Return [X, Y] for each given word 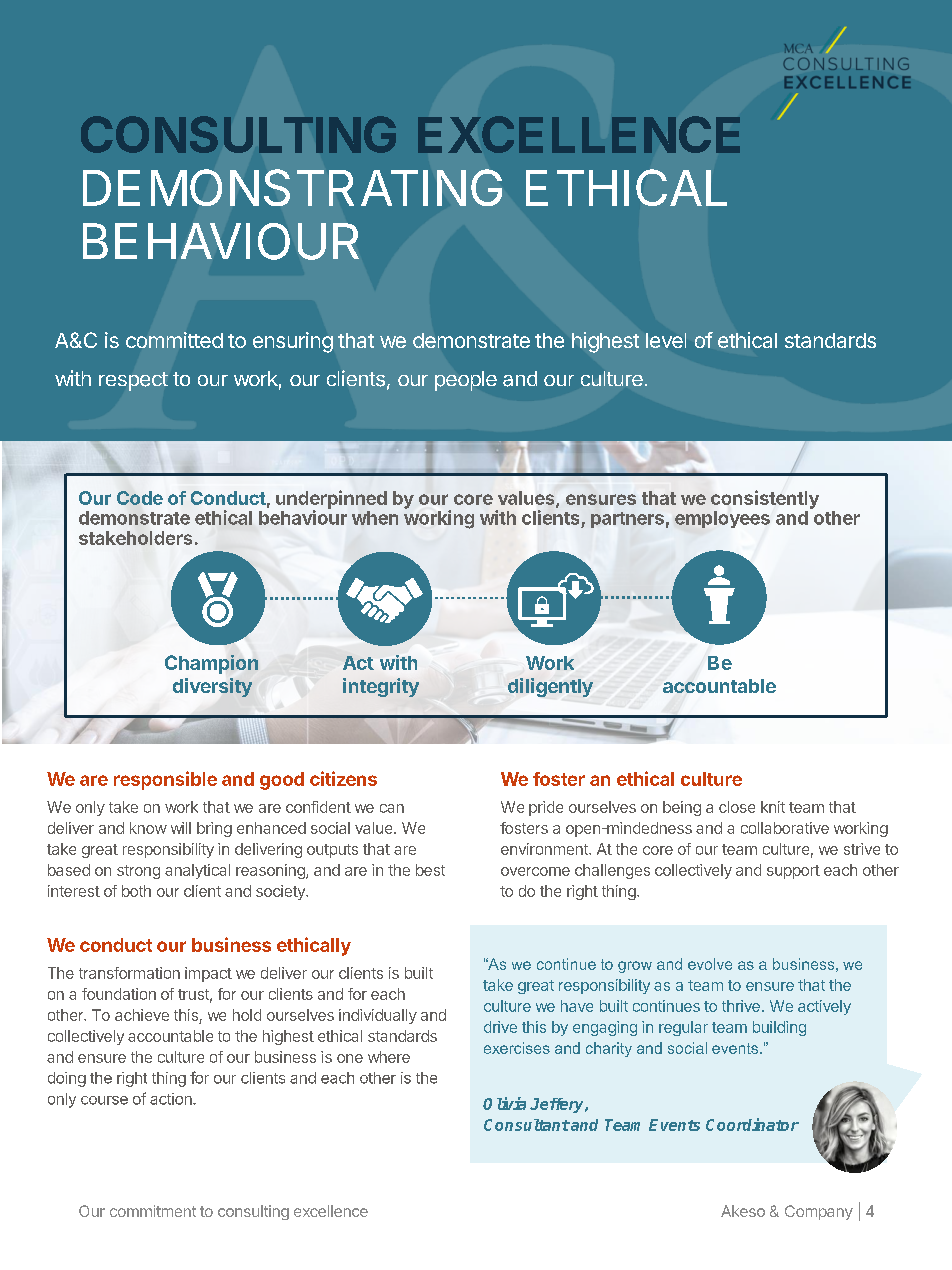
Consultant [527, 1125]
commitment [153, 1211]
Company [819, 1212]
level [666, 340]
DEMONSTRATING [292, 187]
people [466, 381]
